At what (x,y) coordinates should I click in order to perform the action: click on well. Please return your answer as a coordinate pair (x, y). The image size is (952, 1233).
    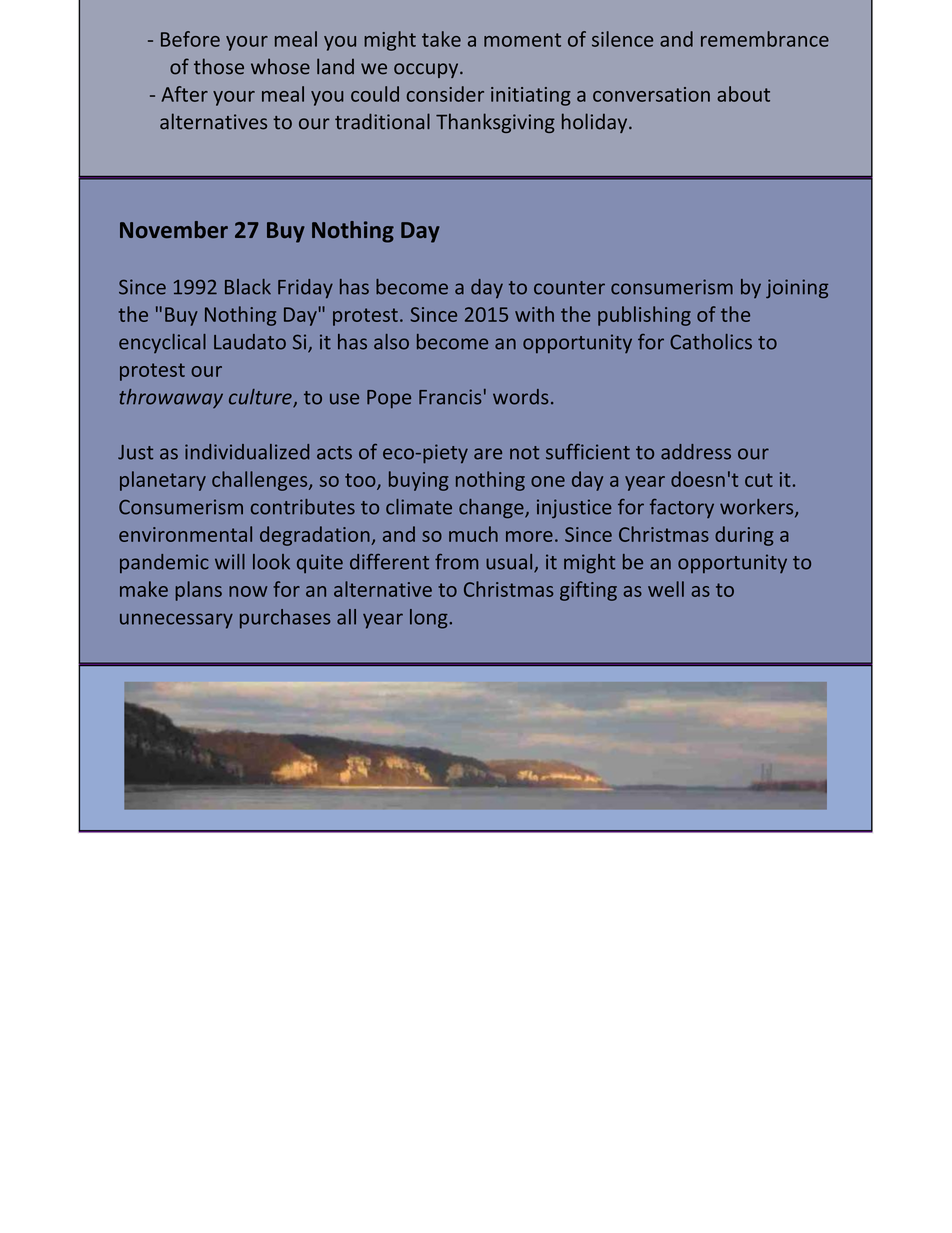
    Looking at the image, I should click on (666, 589).
